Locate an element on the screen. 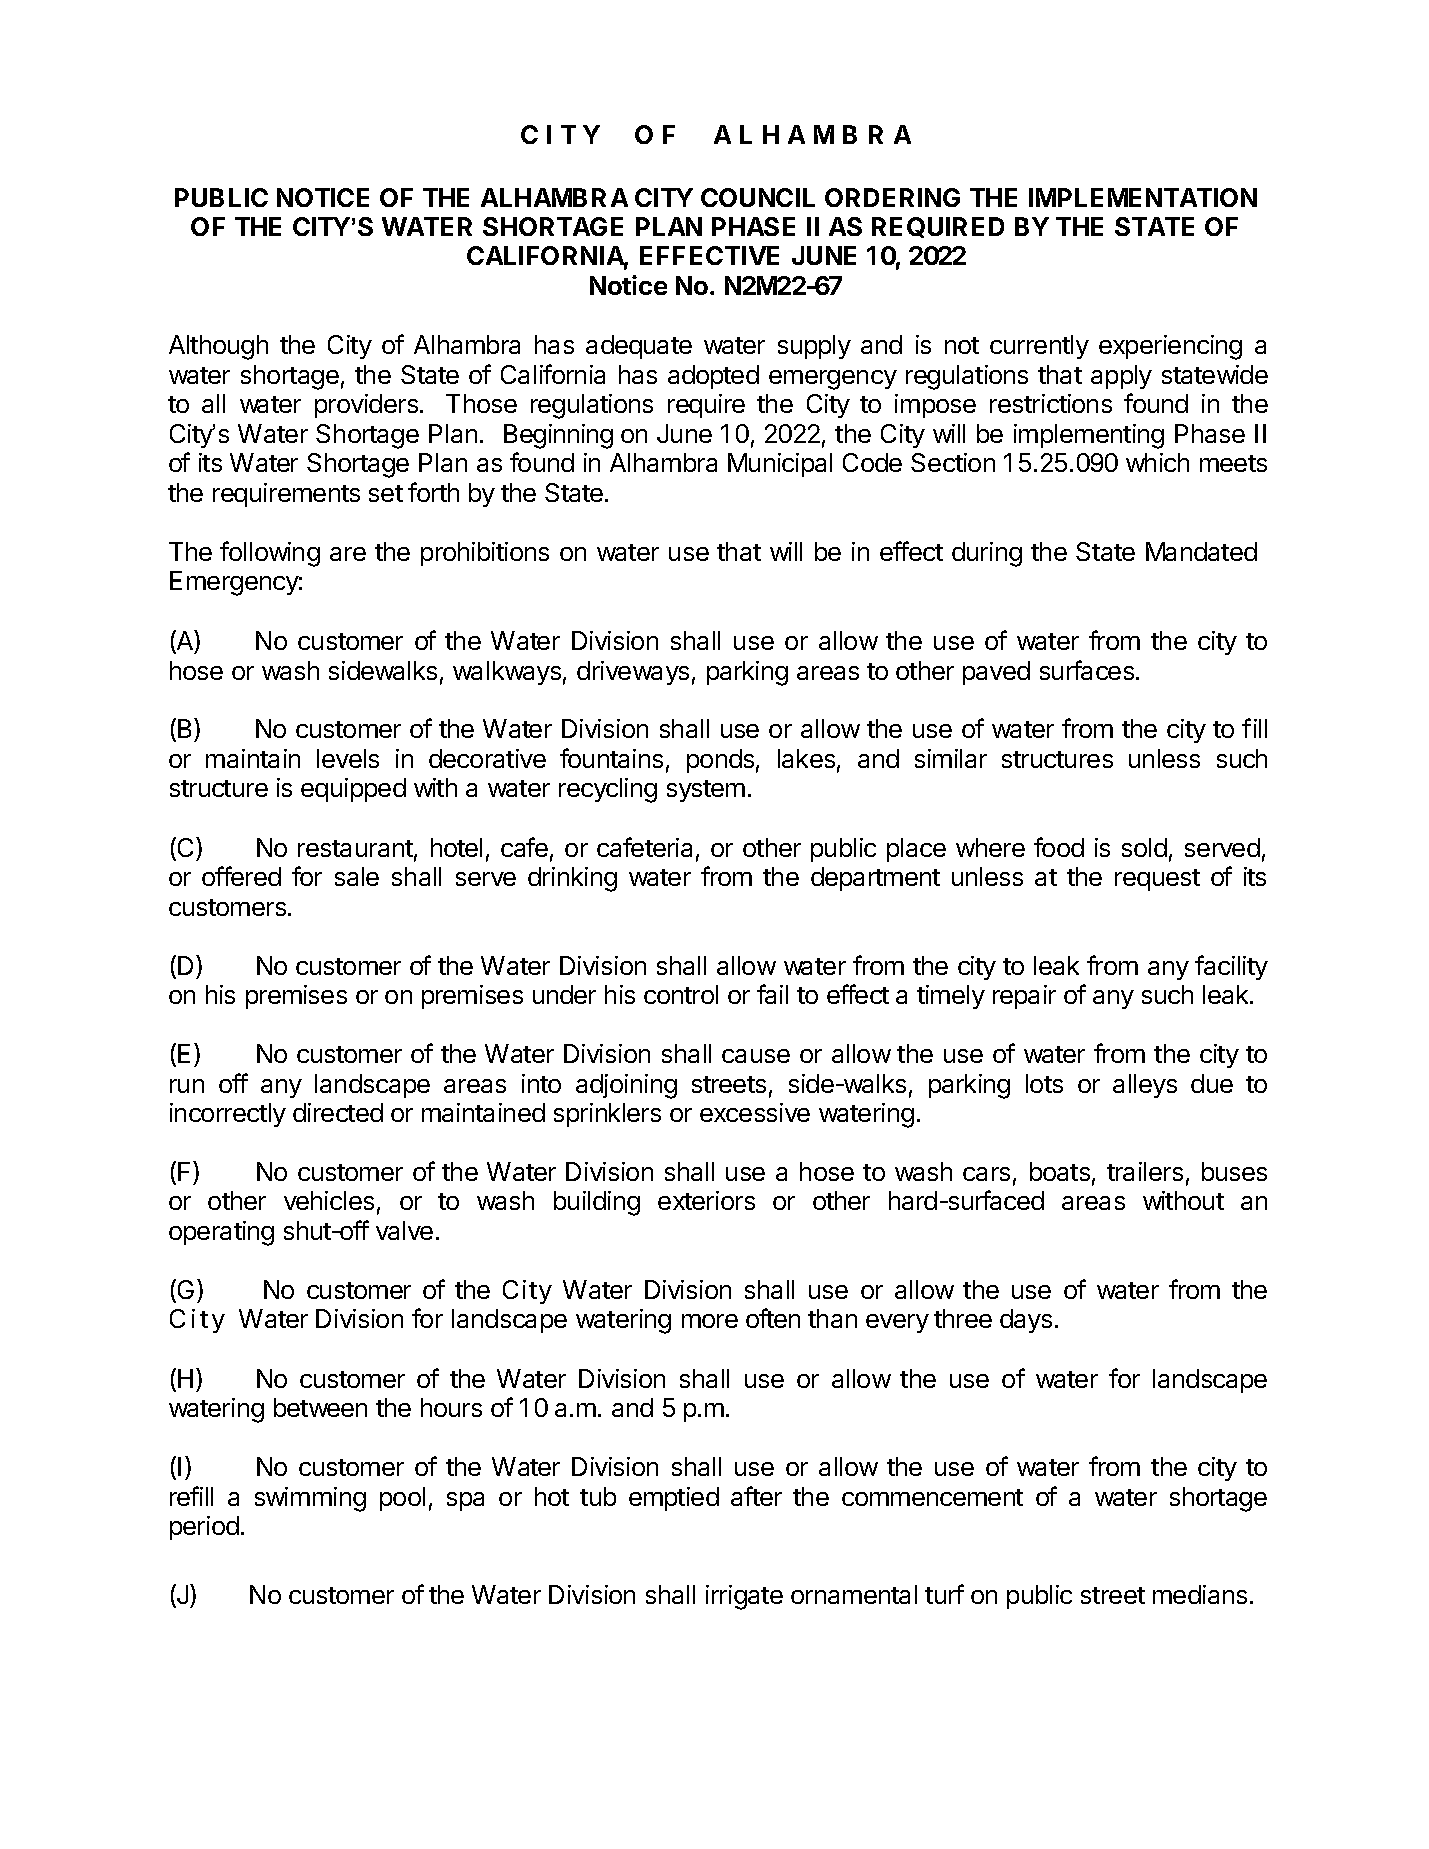  COUNCIL is located at coordinates (758, 197).
